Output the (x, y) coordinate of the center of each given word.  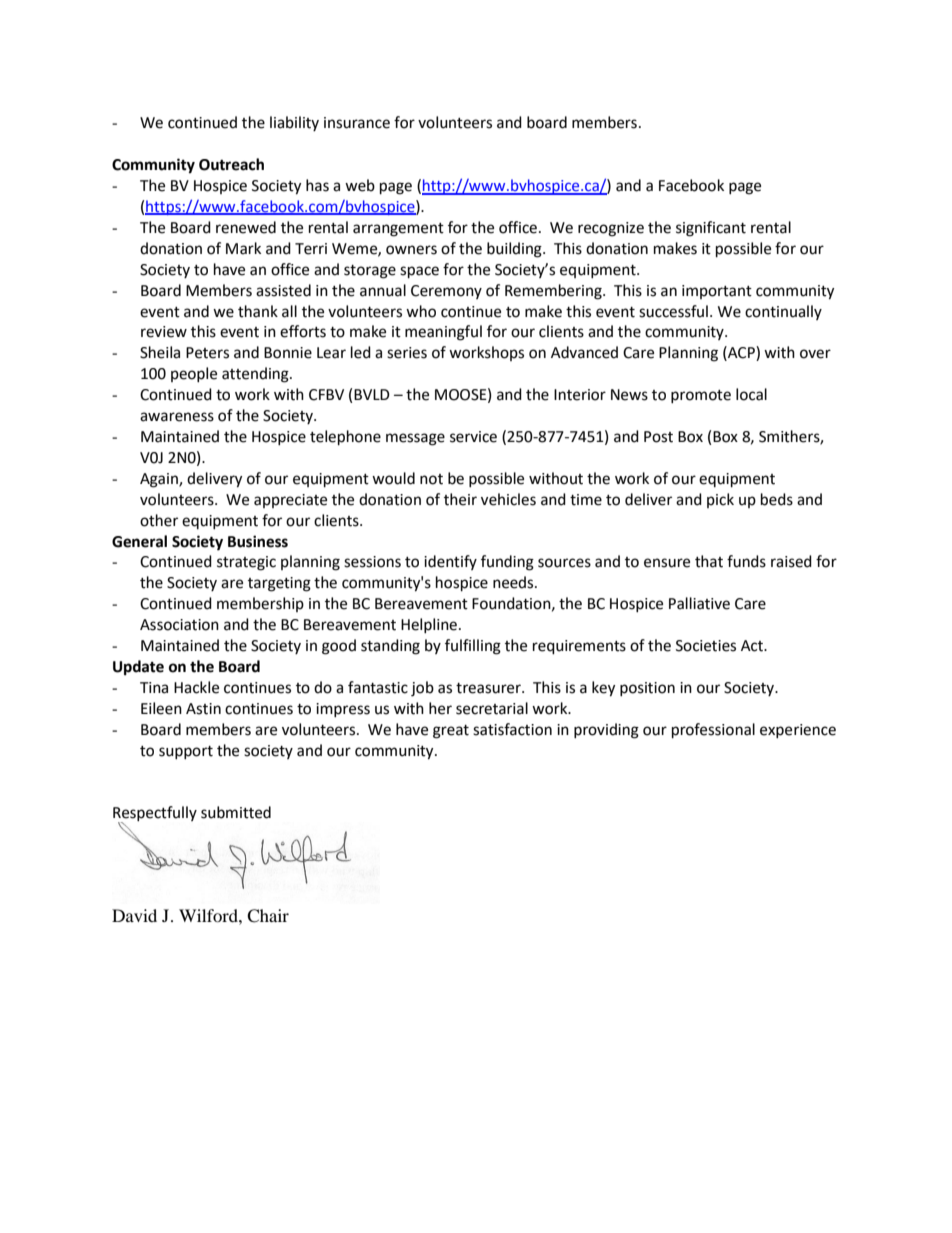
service (473, 437)
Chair (268, 916)
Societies (706, 646)
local (751, 394)
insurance (357, 123)
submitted (236, 812)
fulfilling (473, 647)
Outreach (231, 164)
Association (179, 625)
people (194, 374)
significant (711, 229)
